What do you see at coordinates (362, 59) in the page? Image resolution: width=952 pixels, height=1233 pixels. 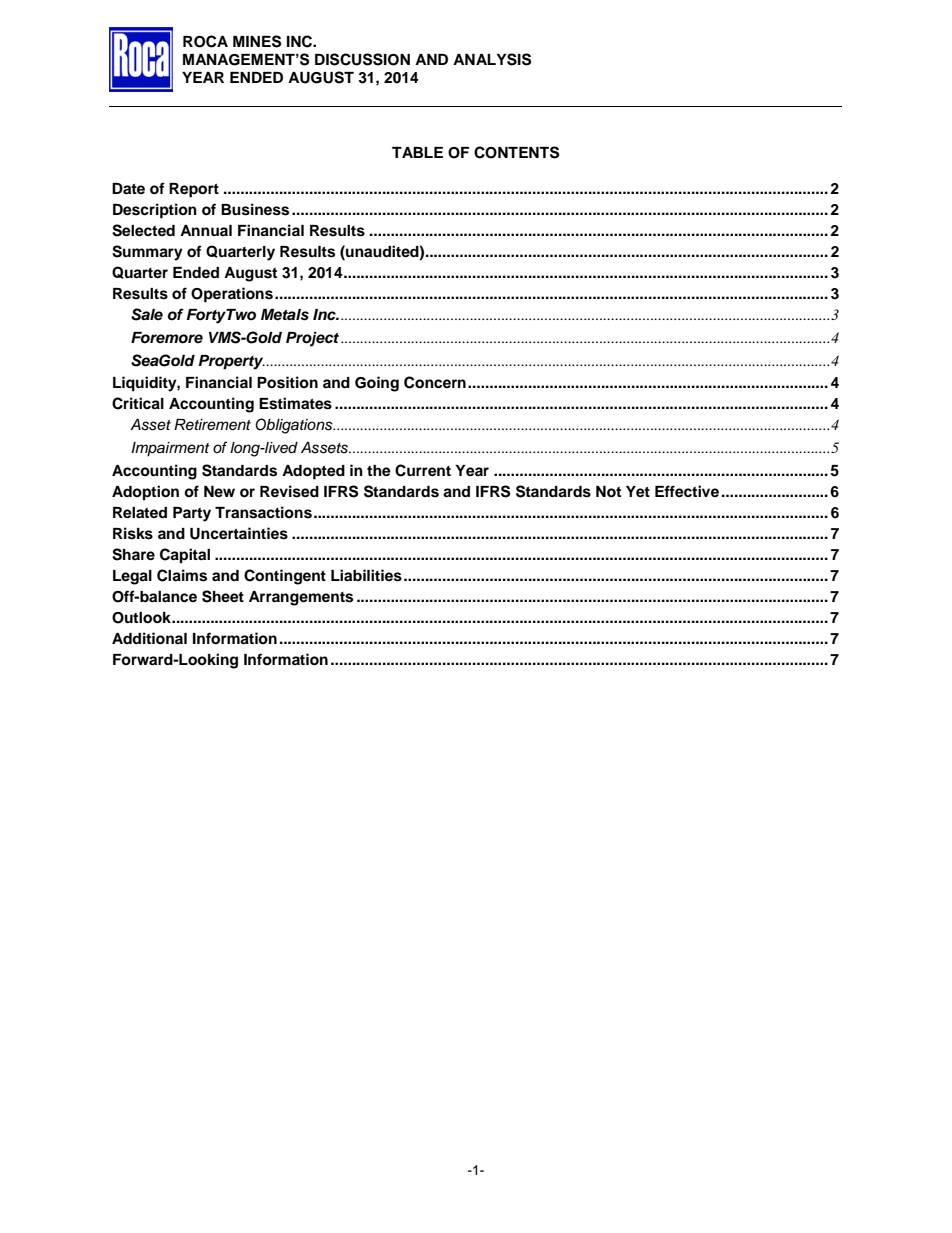 I see `DISCUSSION` at bounding box center [362, 59].
